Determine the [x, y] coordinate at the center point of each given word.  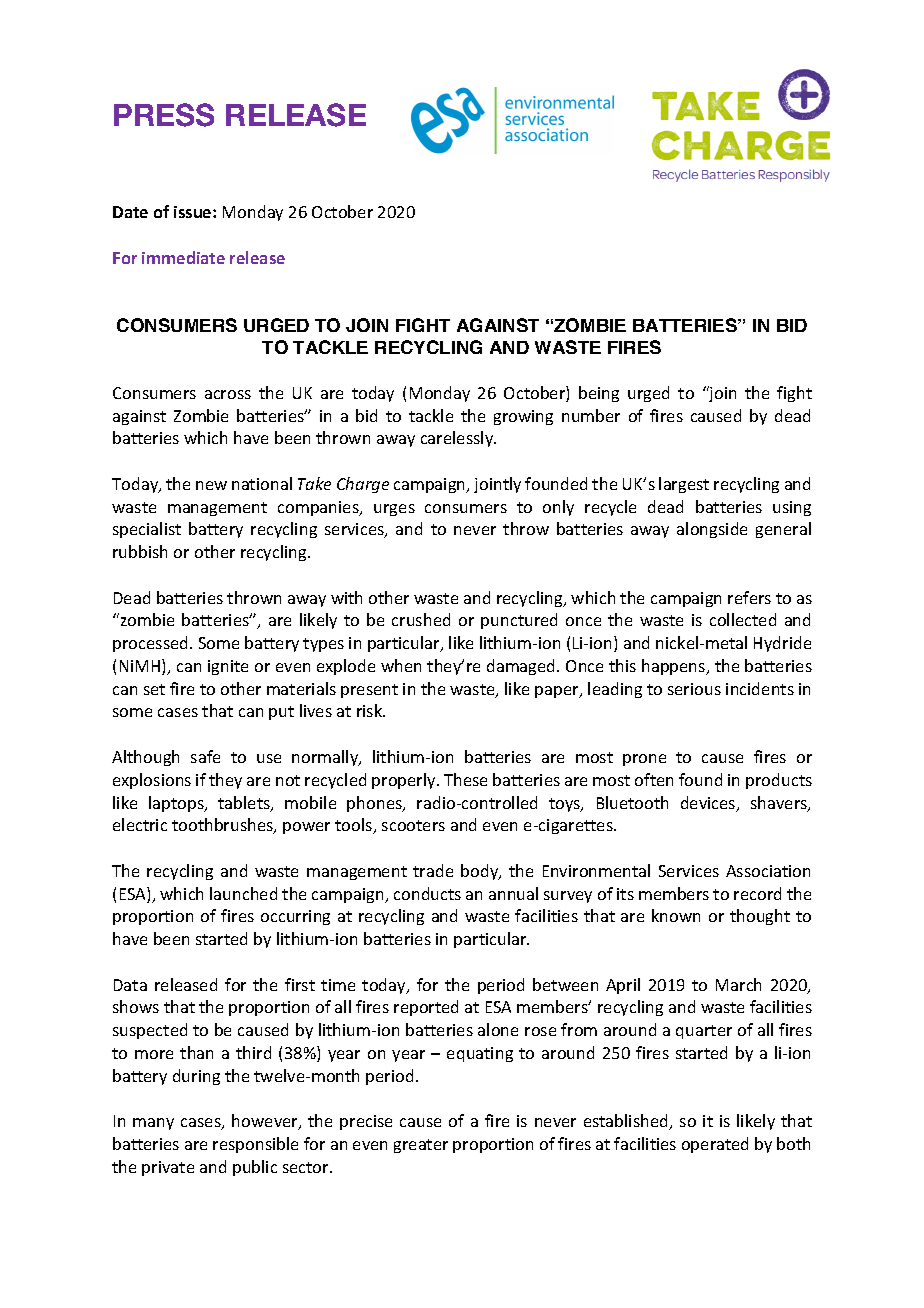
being [599, 394]
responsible [255, 1145]
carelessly [458, 439]
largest [684, 485]
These [465, 779]
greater [421, 1146]
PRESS [164, 115]
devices [709, 804]
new [211, 485]
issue [194, 212]
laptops [177, 804]
